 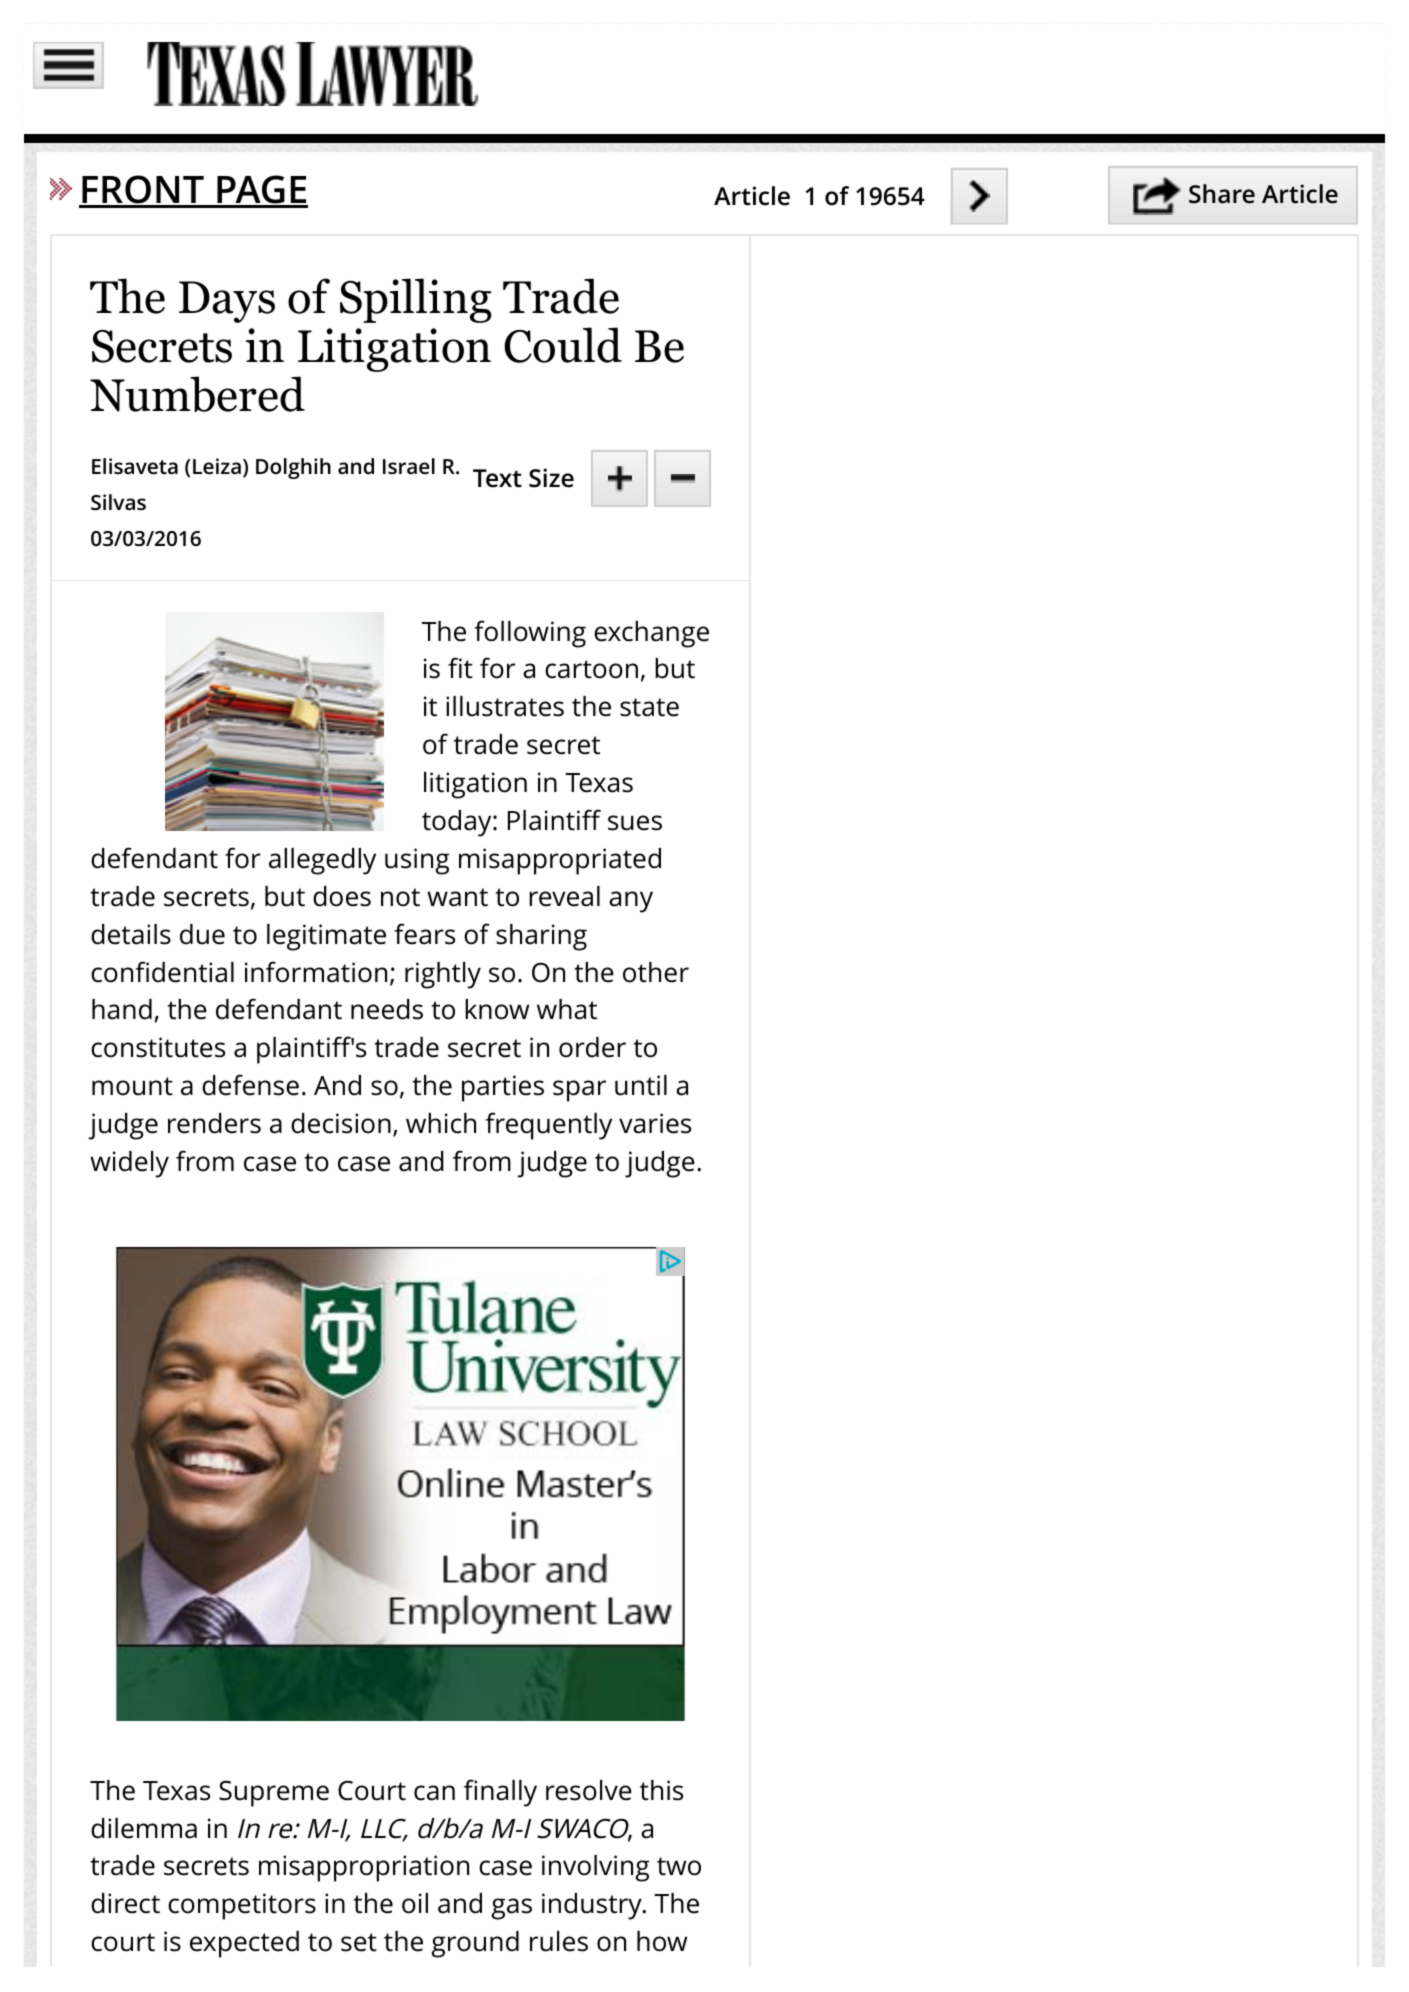 I want to click on Could, so click(x=563, y=345).
